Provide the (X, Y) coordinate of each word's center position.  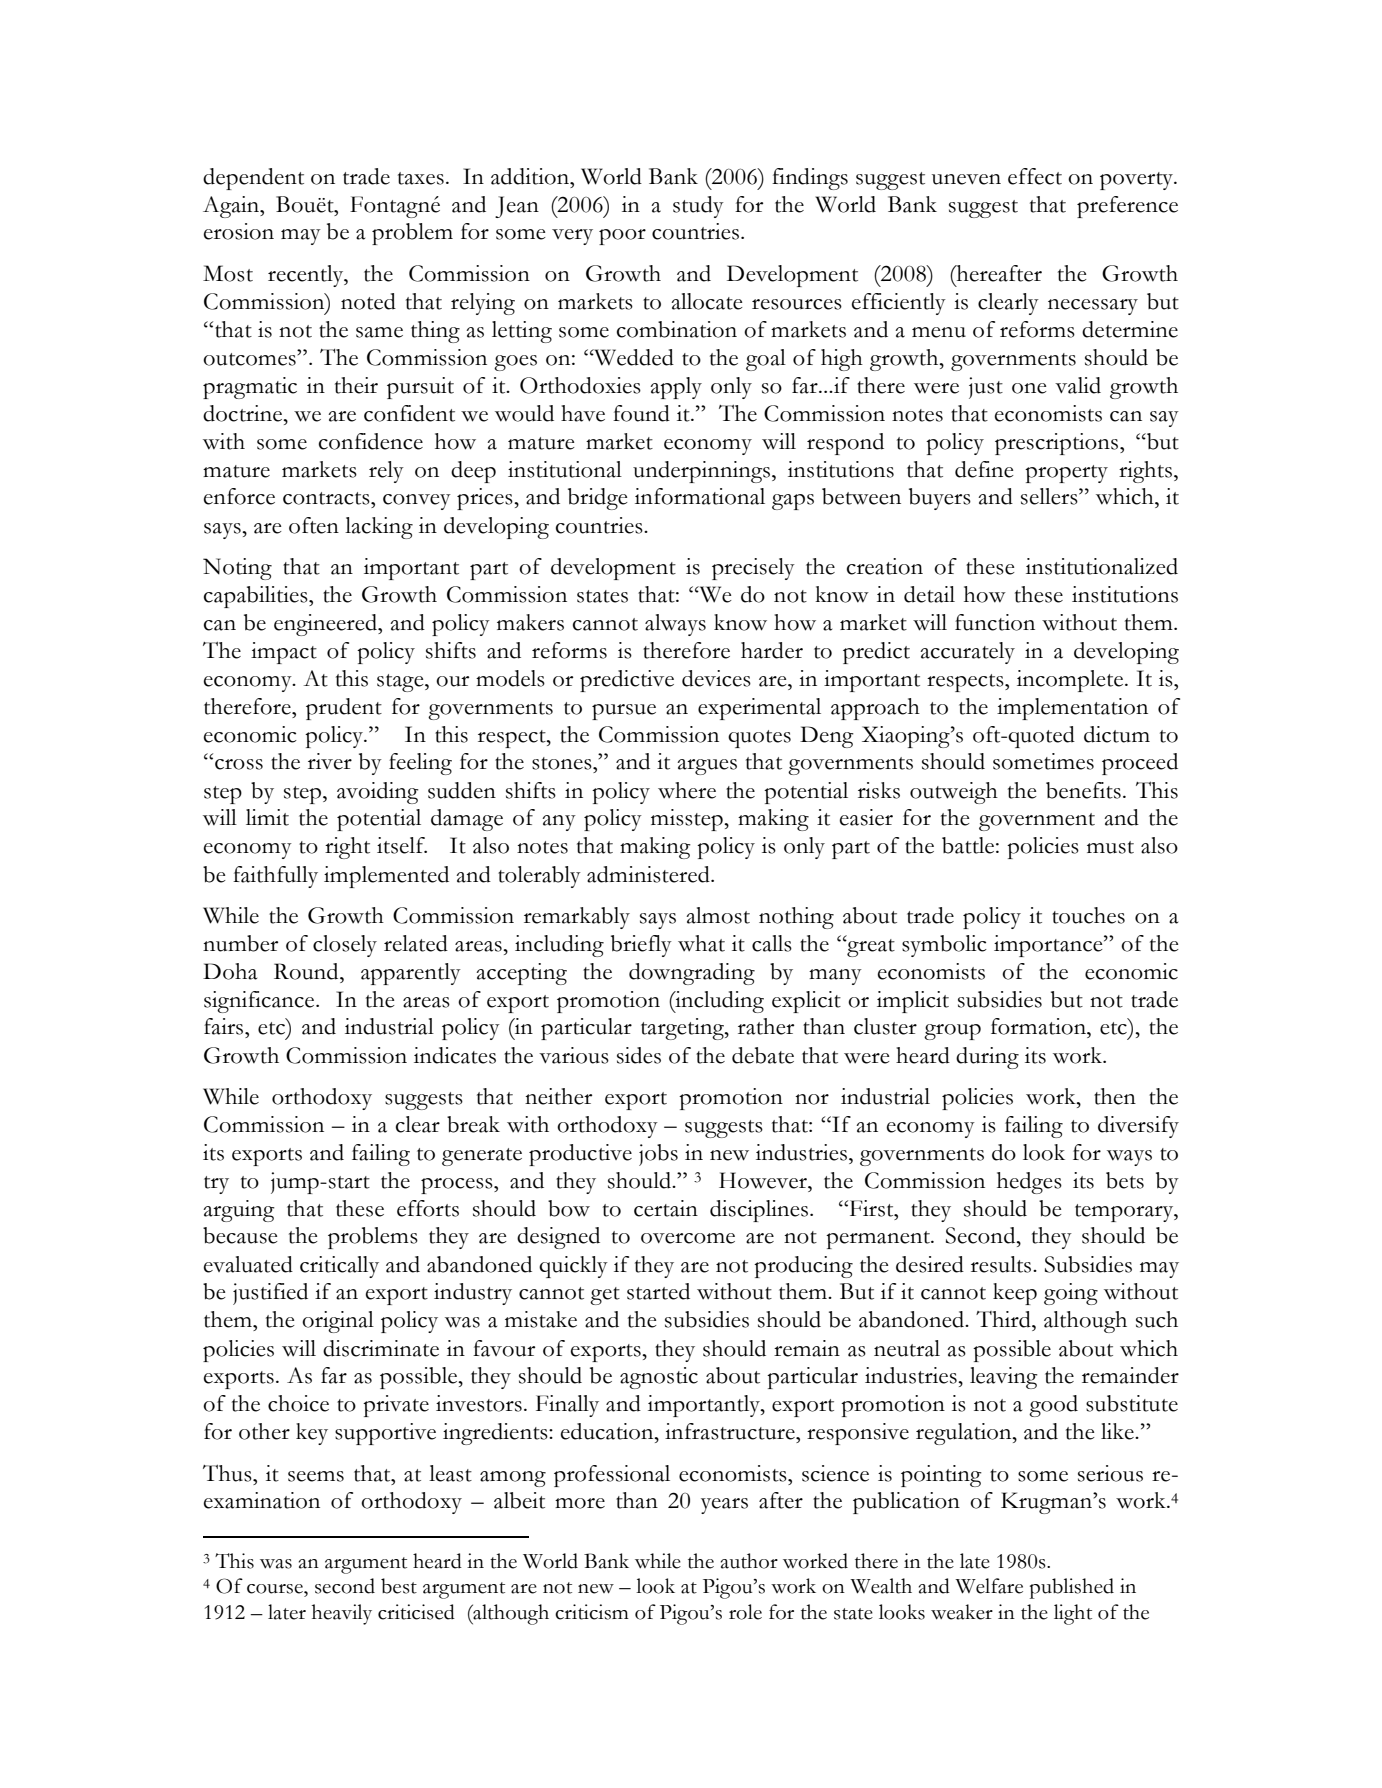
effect (1035, 176)
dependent (253, 179)
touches (1088, 915)
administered (649, 874)
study (698, 207)
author (749, 1561)
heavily (342, 1614)
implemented (386, 877)
